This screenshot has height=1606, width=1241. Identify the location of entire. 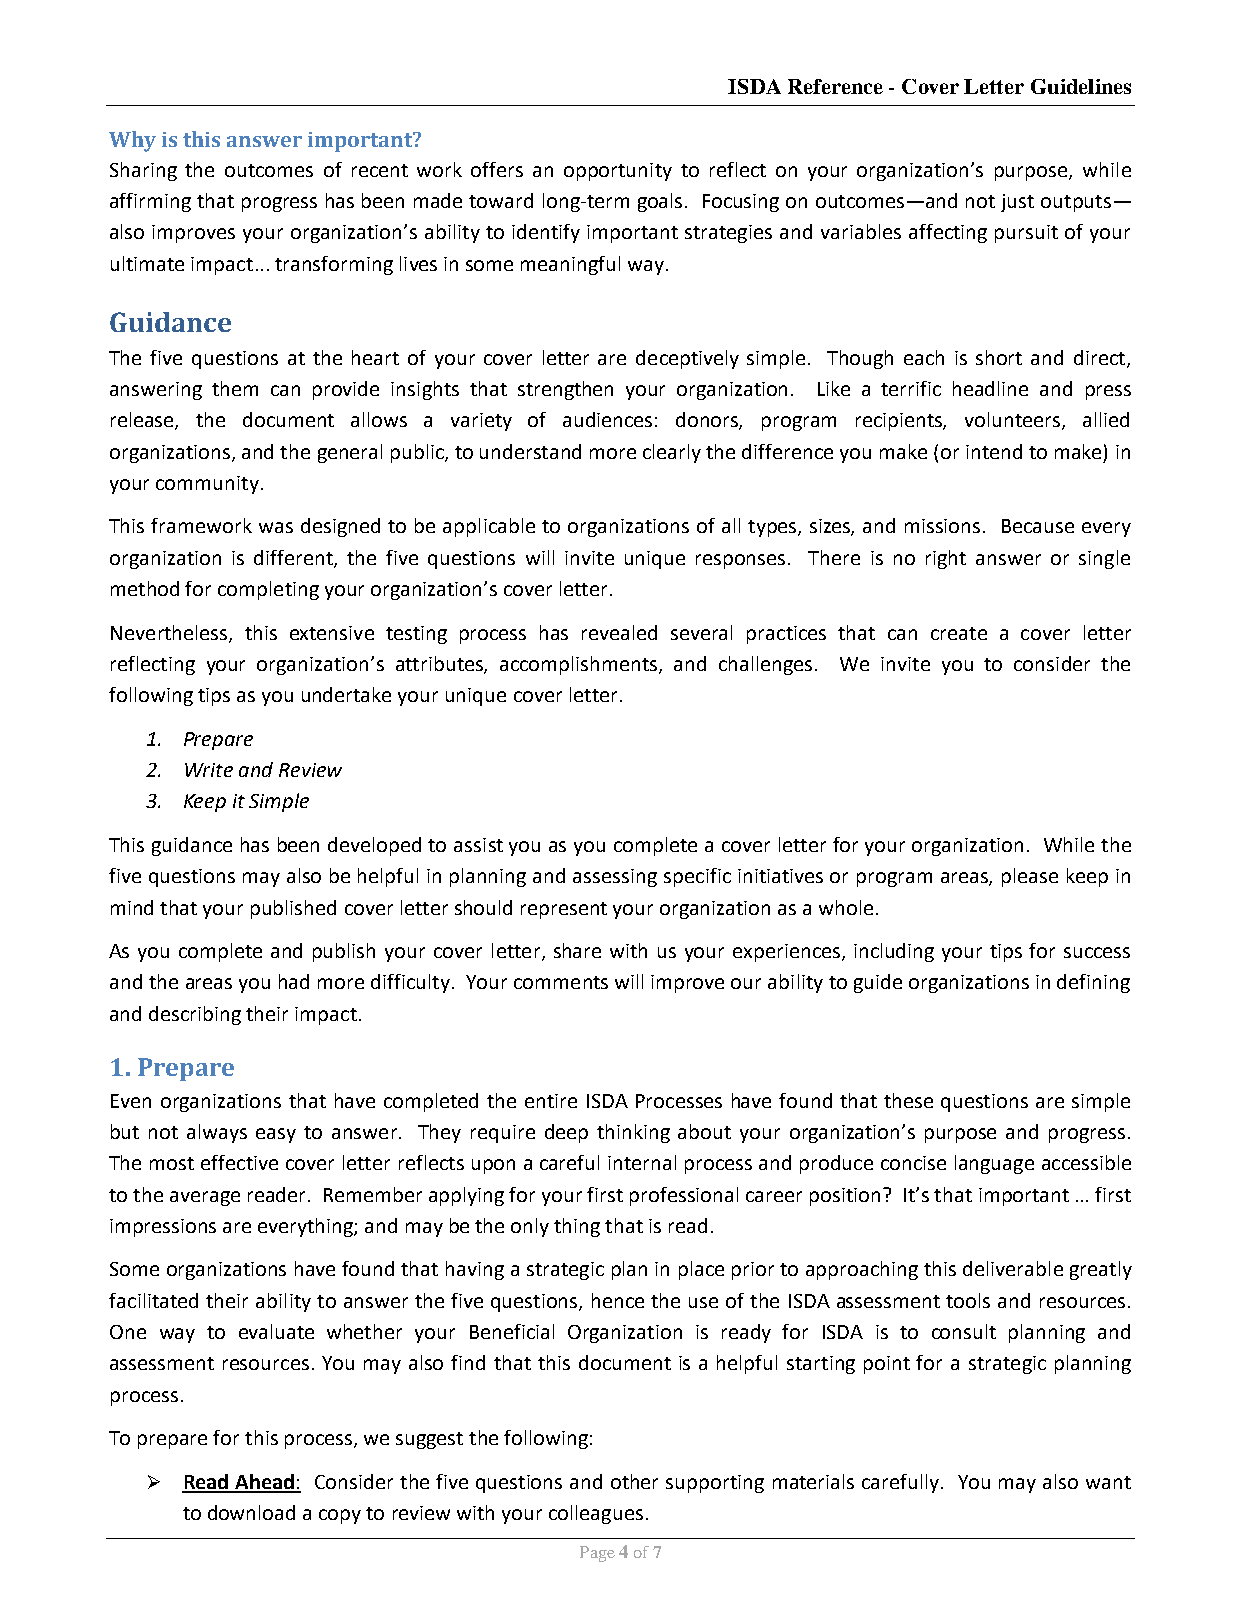
(551, 1101).
